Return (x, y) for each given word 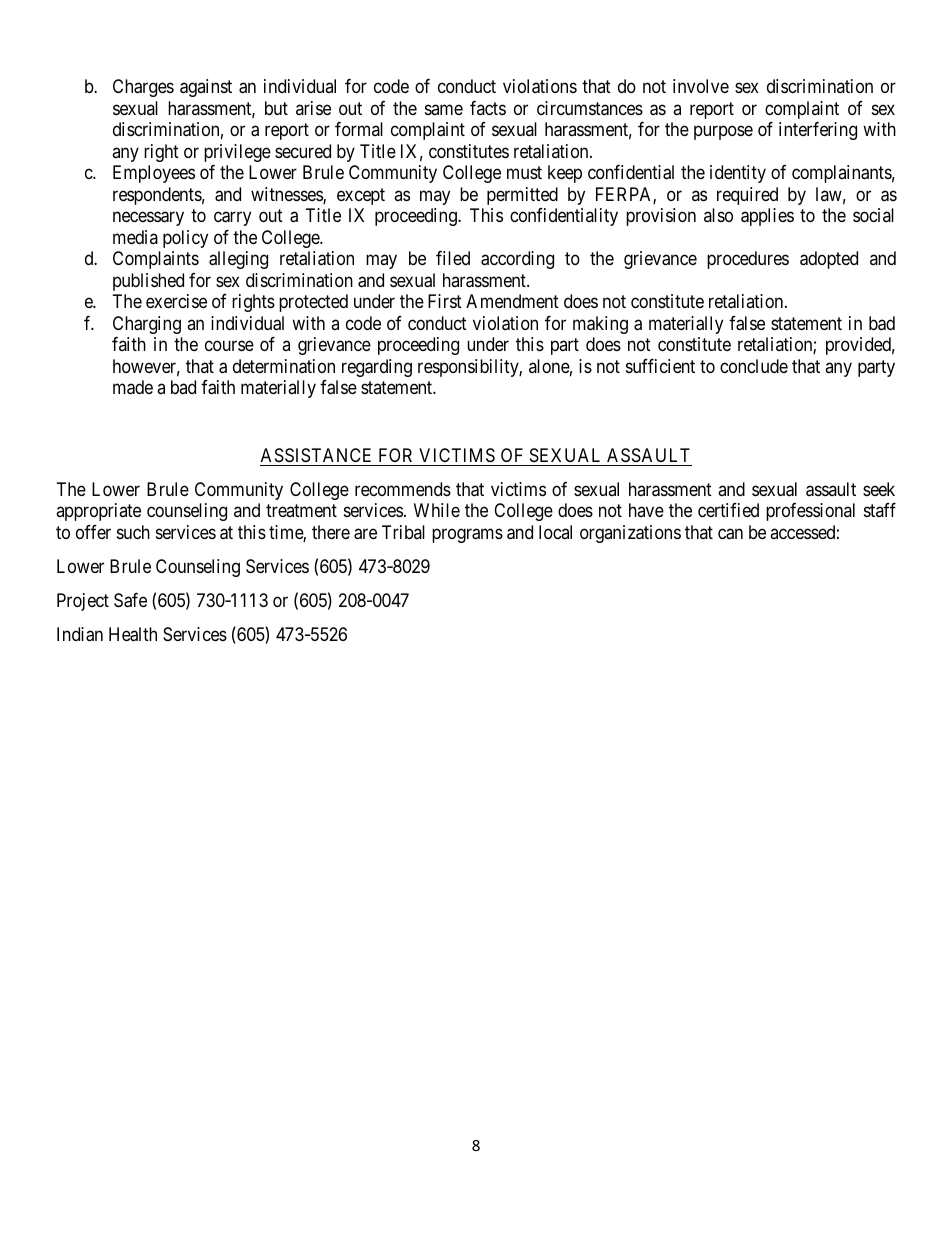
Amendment (512, 301)
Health (133, 634)
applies (767, 217)
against (206, 88)
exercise (176, 301)
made (133, 387)
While (437, 510)
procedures (748, 260)
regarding (377, 368)
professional (810, 512)
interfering (818, 131)
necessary (148, 219)
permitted (522, 196)
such (133, 532)
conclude (754, 366)
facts (488, 108)
